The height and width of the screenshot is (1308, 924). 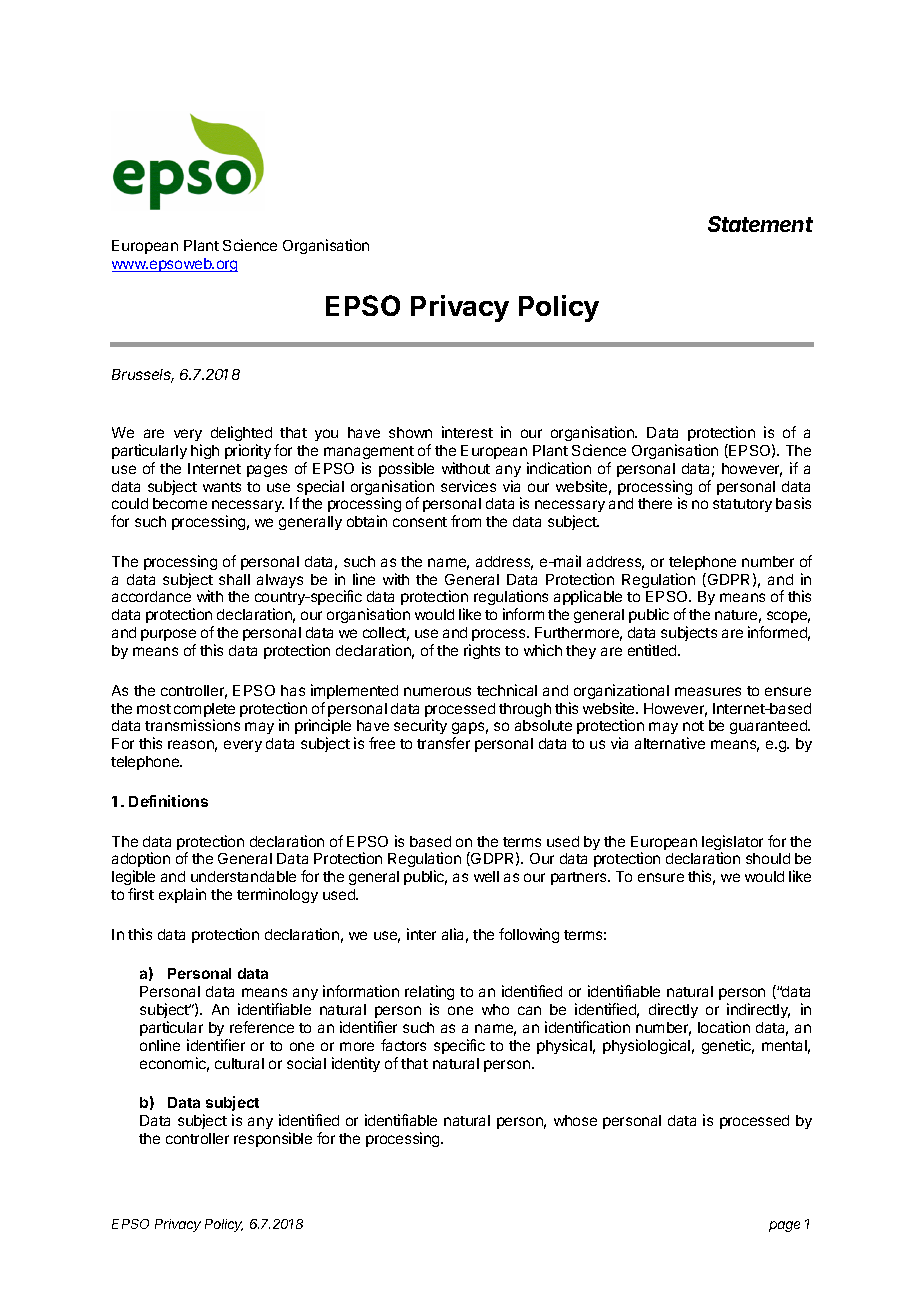 I want to click on Definitions, so click(x=168, y=801).
